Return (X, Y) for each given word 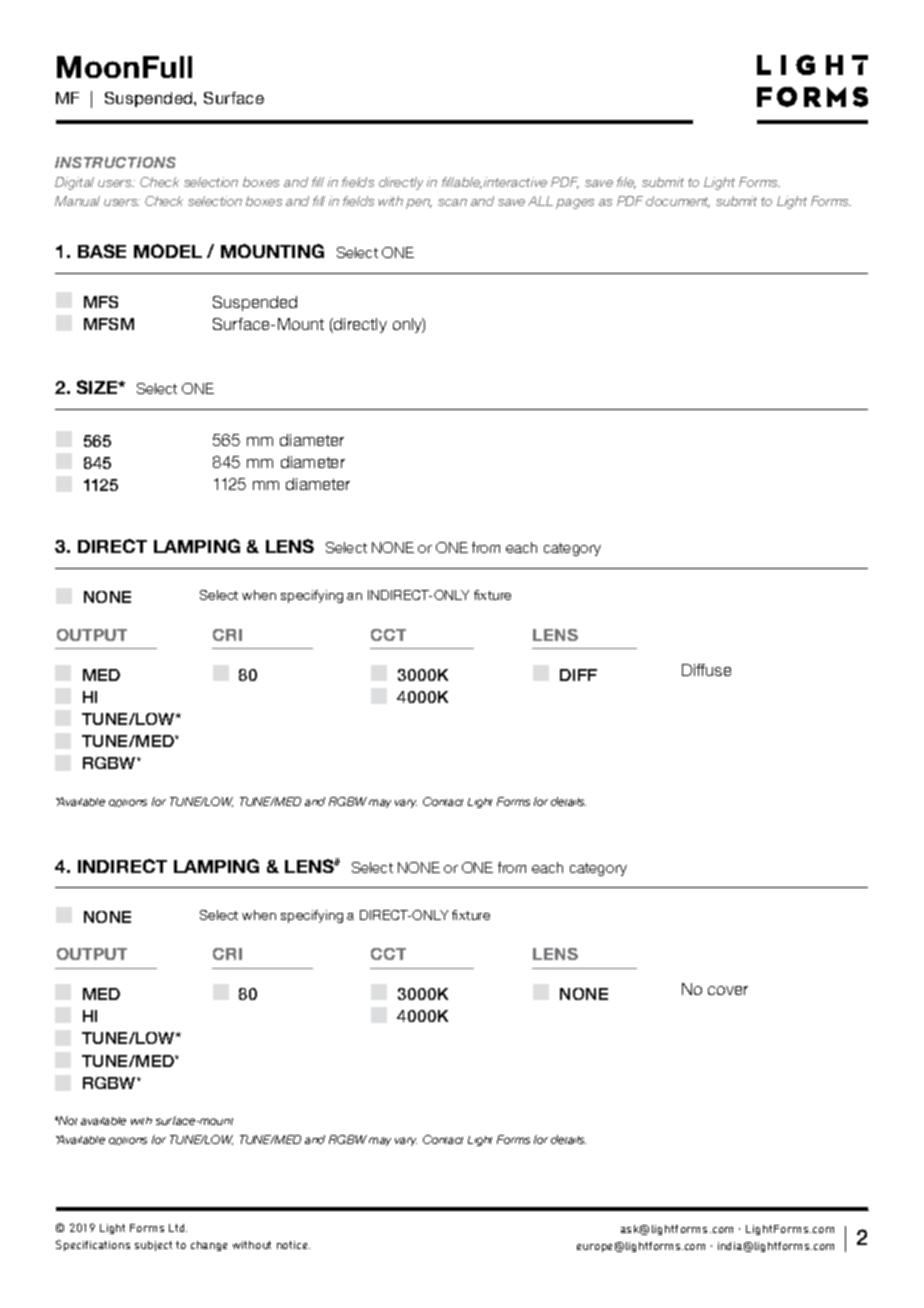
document (678, 202)
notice (293, 1245)
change (209, 1246)
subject (153, 1246)
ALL (540, 201)
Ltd (178, 1228)
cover (728, 990)
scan (452, 202)
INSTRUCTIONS (115, 162)
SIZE (98, 387)
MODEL (168, 251)
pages (575, 204)
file (626, 183)
